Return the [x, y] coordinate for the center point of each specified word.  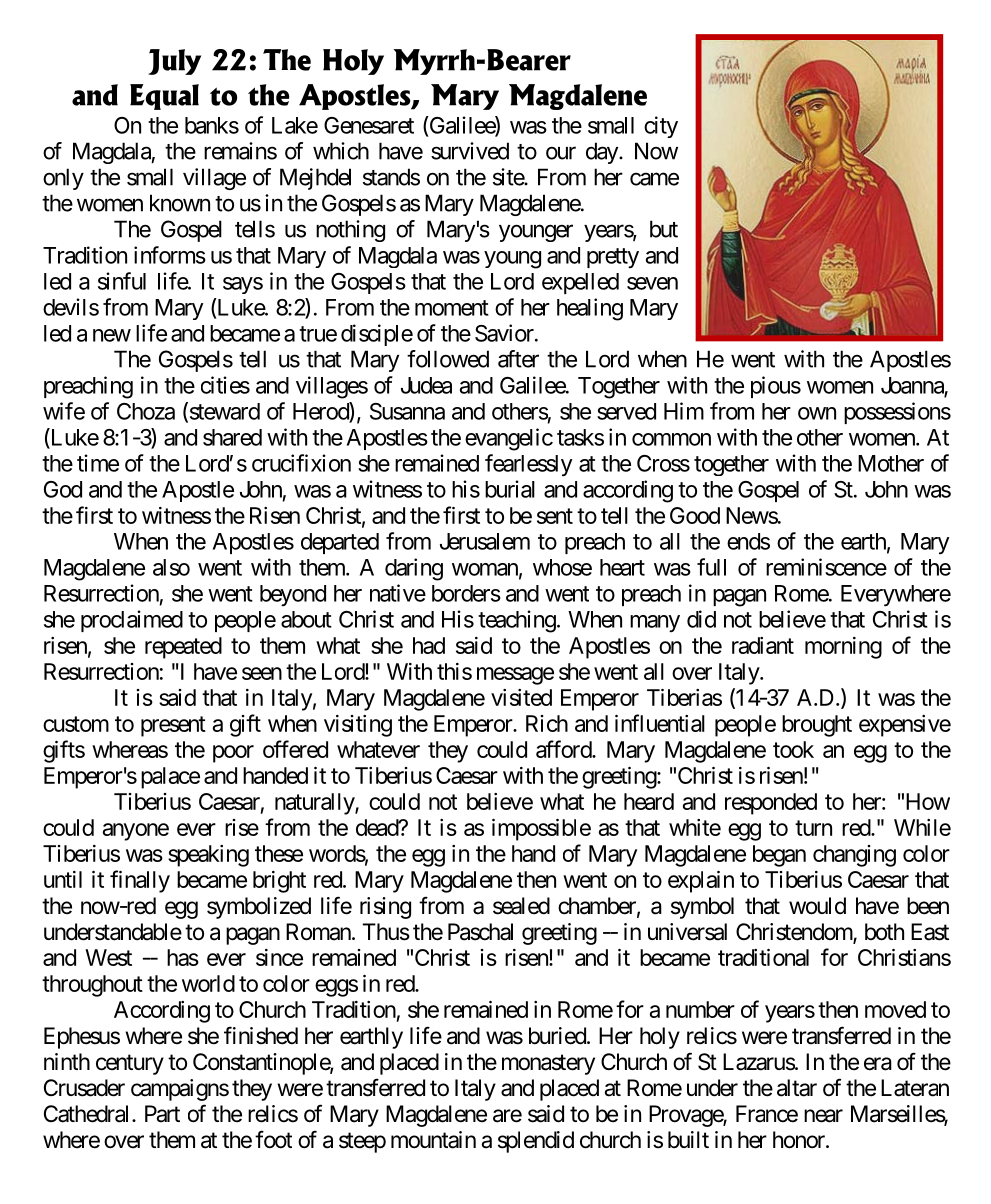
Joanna [913, 386]
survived [470, 151]
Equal [164, 97]
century [130, 1064]
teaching [517, 621]
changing [854, 856]
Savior [504, 333]
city [661, 127]
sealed [521, 906]
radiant [763, 645]
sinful [122, 281]
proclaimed [132, 621]
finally [140, 881]
